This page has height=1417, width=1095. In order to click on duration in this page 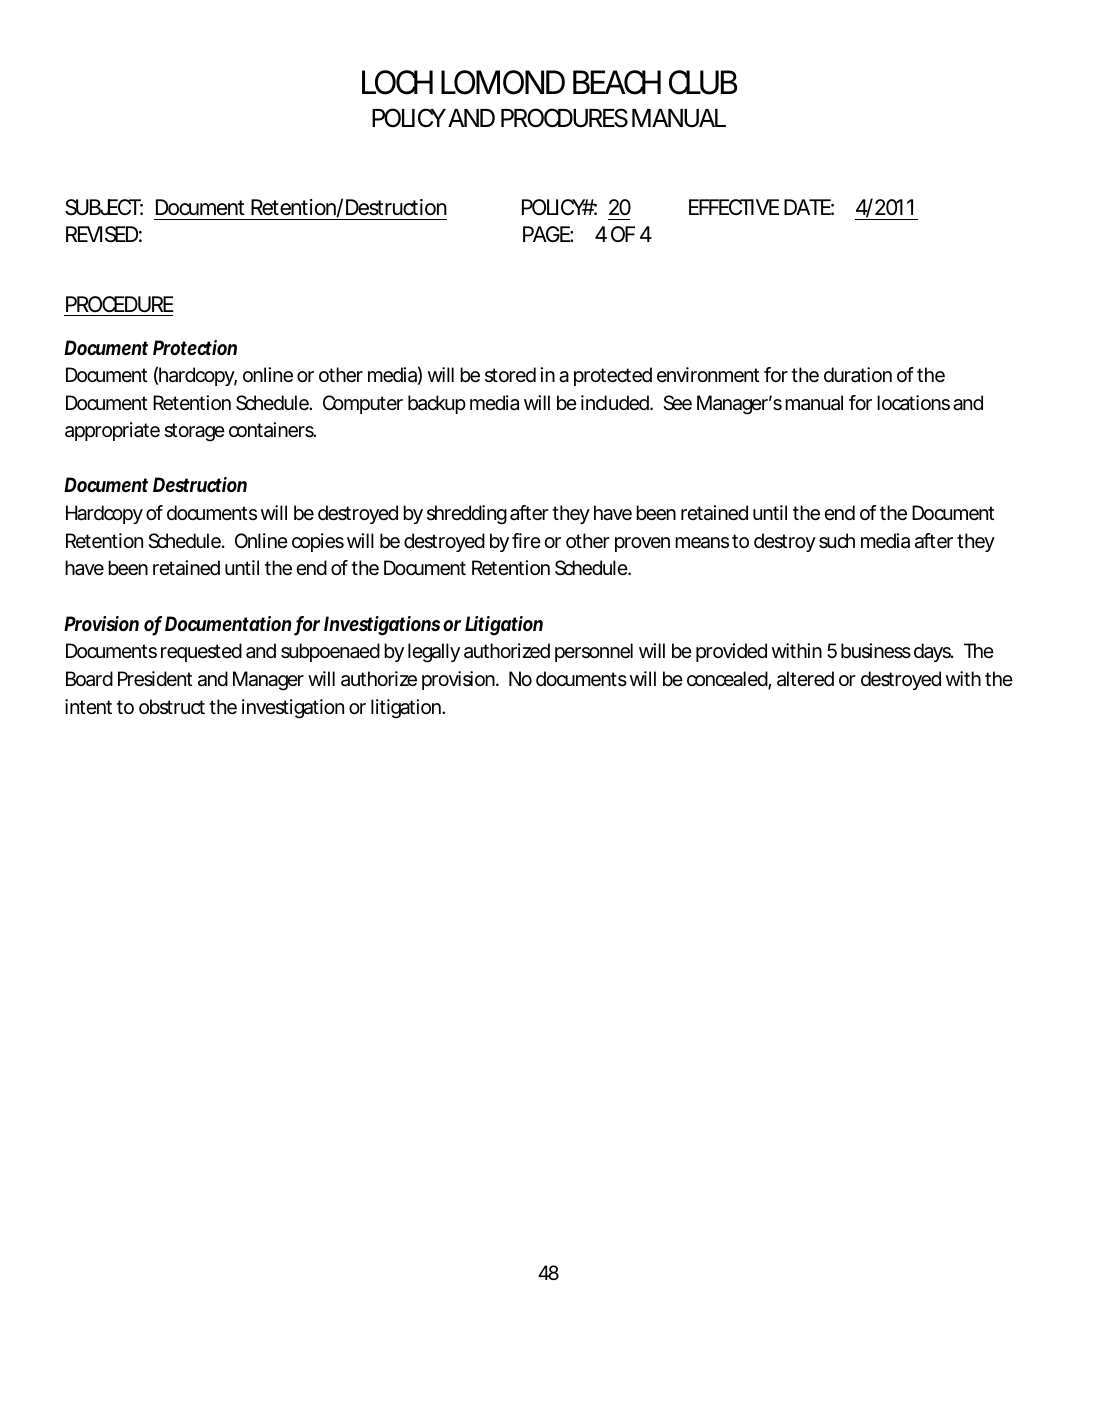, I will do `click(858, 374)`.
